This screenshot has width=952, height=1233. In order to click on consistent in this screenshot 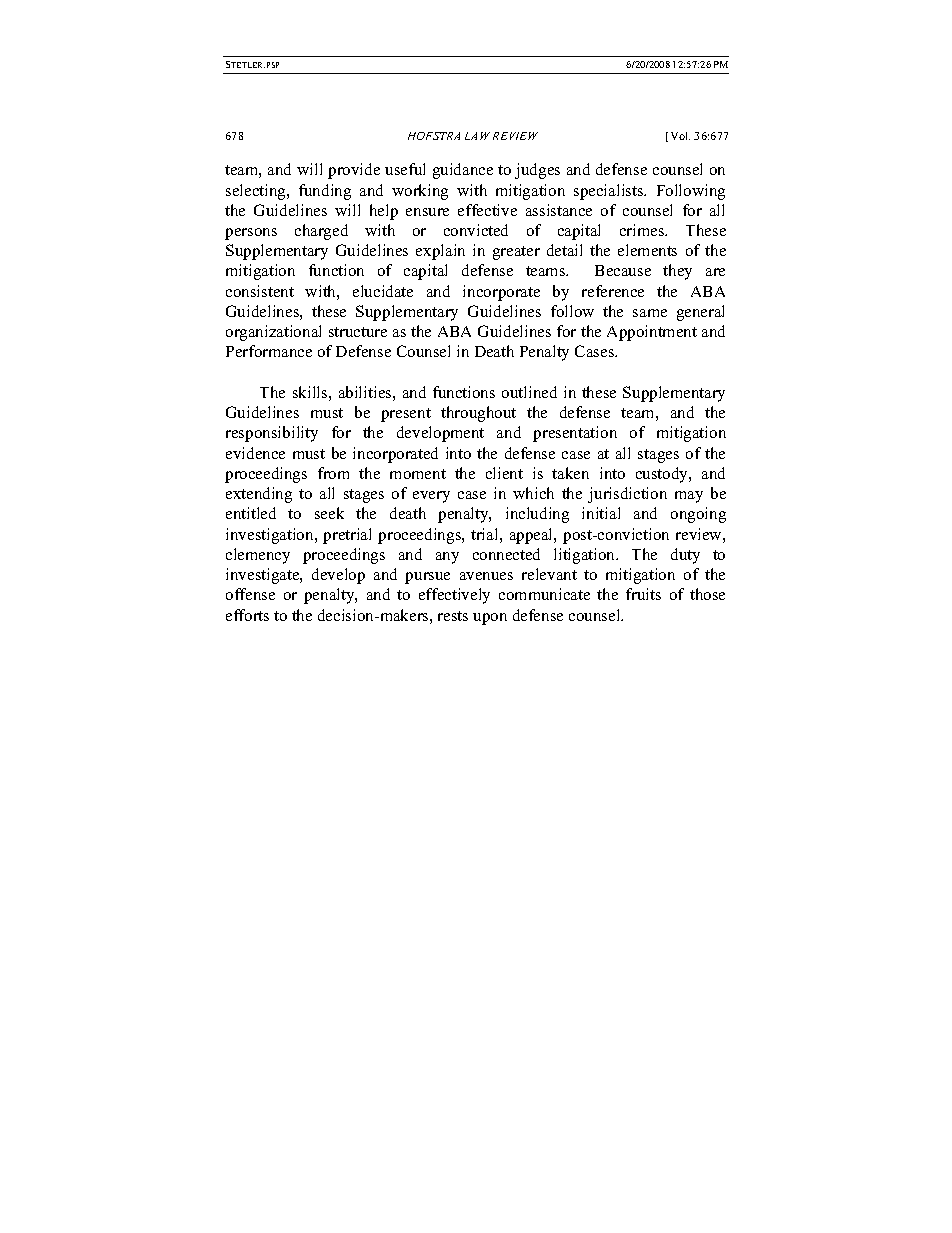, I will do `click(260, 291)`.
